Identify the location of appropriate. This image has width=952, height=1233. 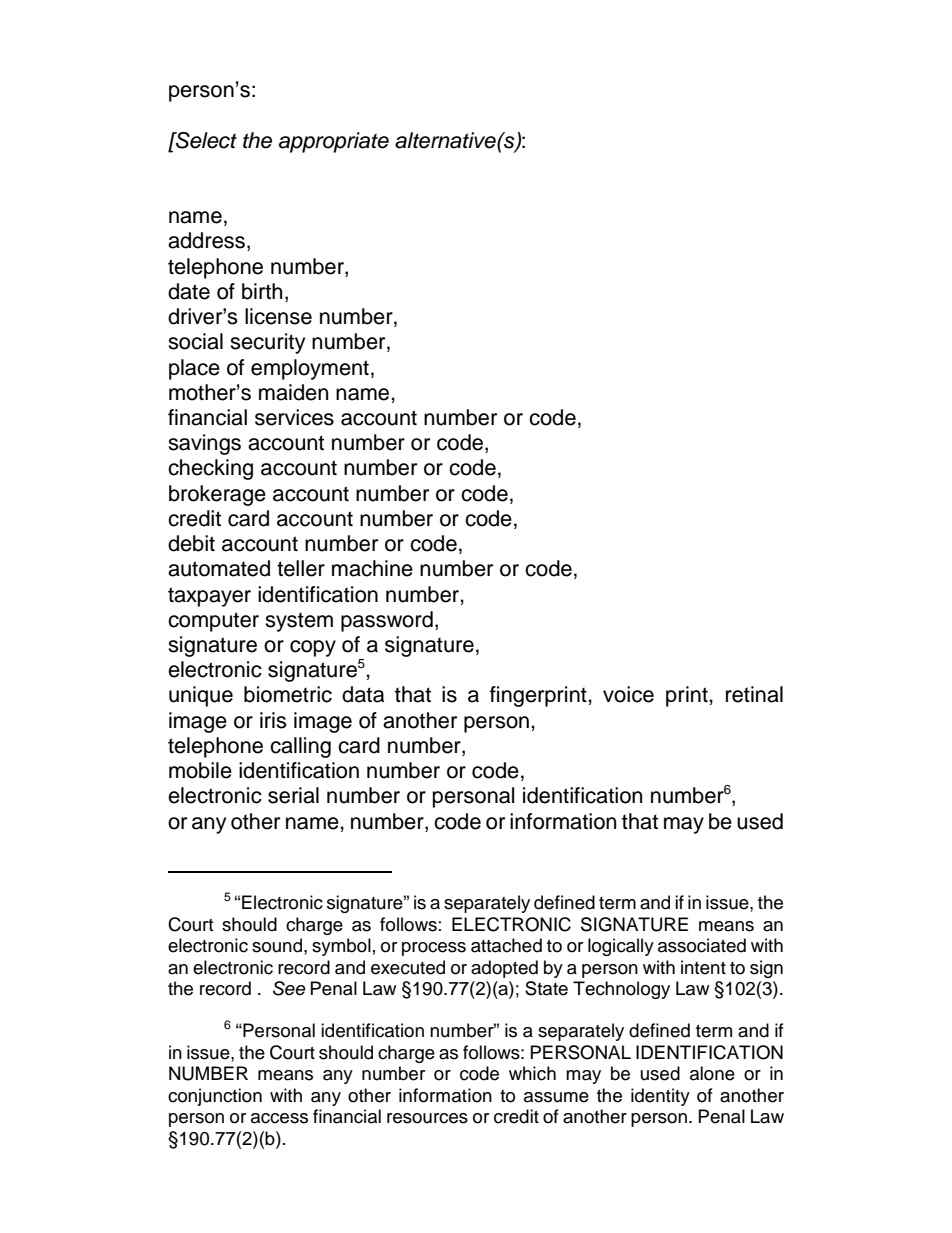
(334, 142).
